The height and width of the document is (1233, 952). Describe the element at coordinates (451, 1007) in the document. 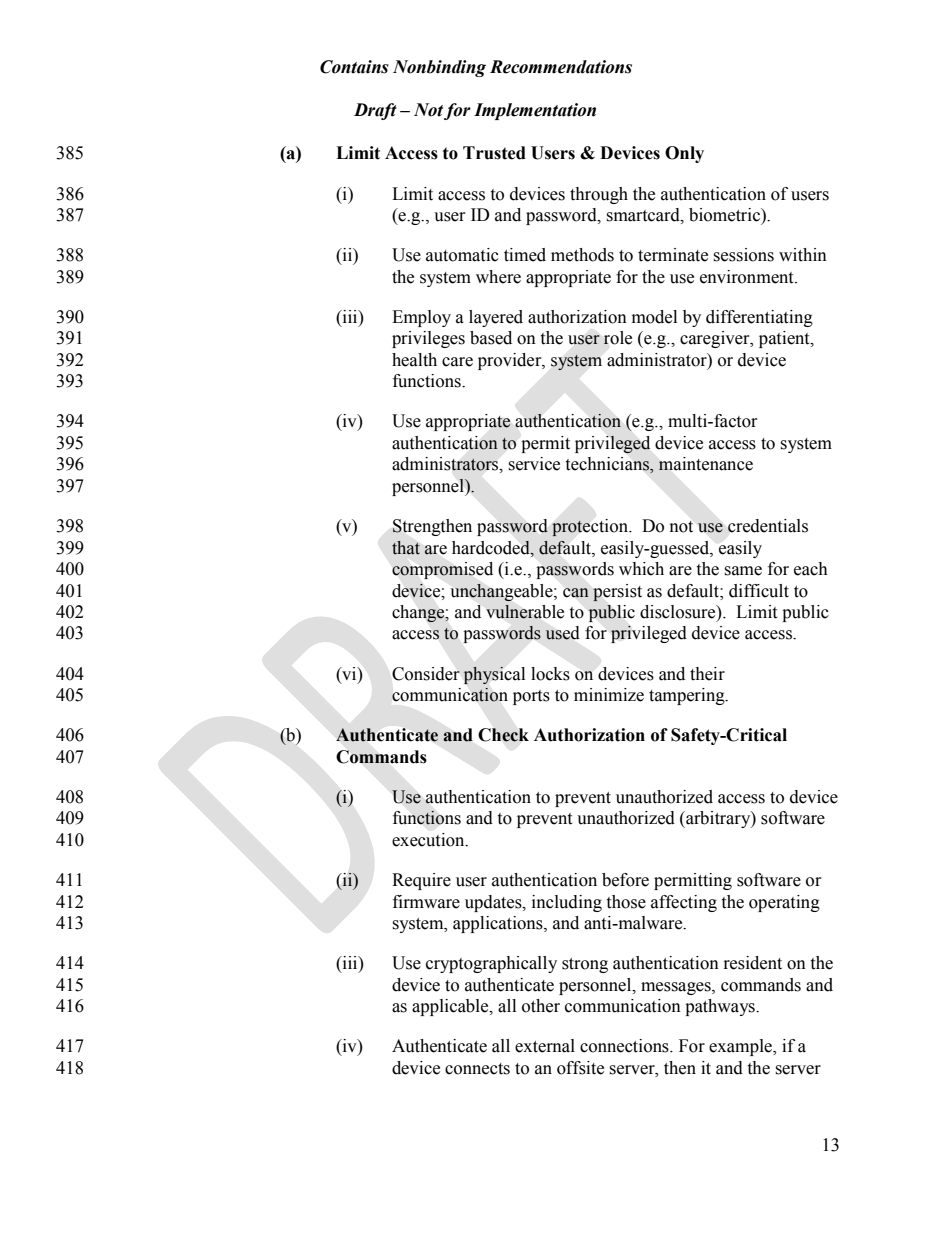

I see `applicable` at that location.
